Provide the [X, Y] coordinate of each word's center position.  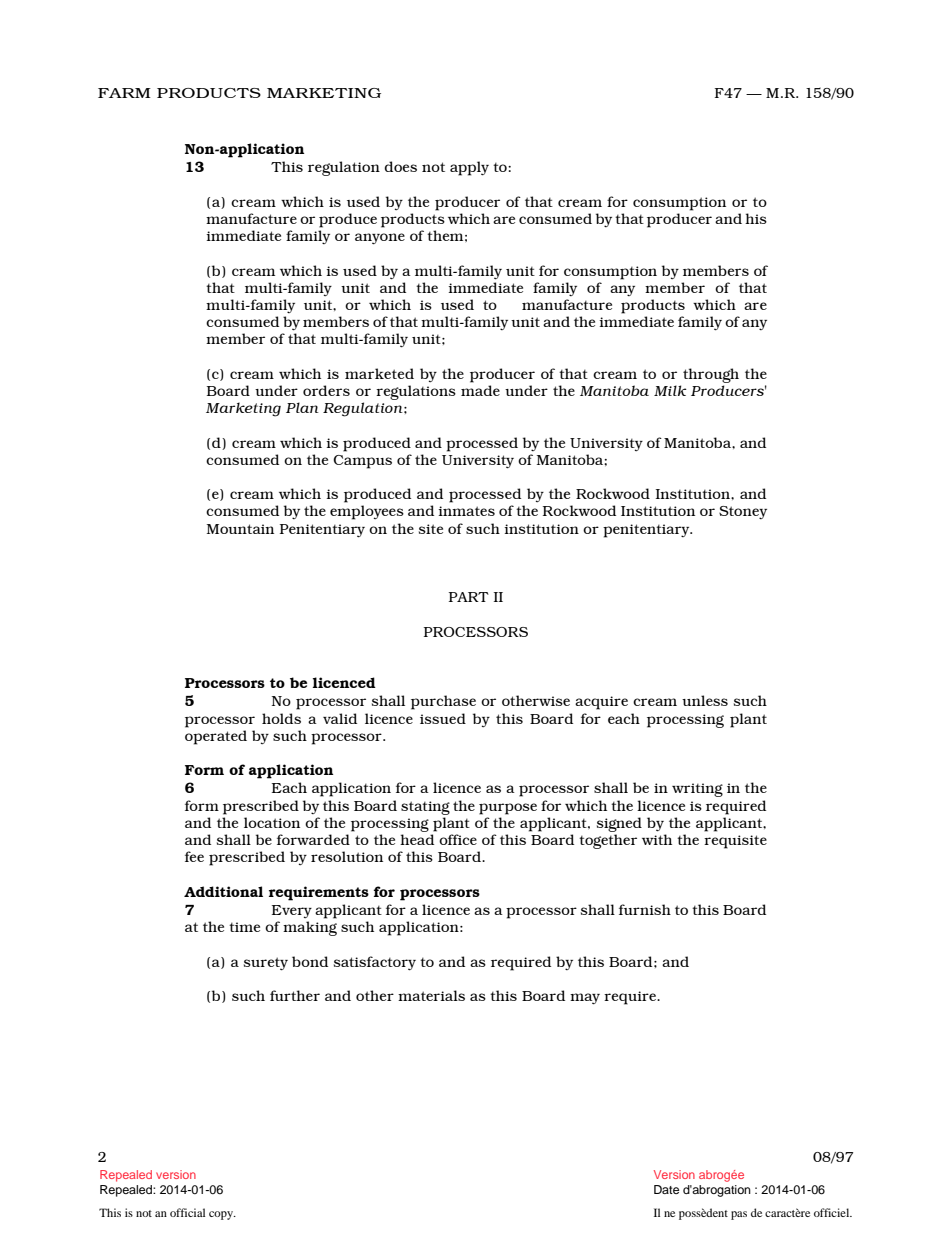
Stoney [743, 512]
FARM [124, 93]
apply [469, 168]
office [458, 839]
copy [222, 1215]
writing [697, 790]
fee [194, 856]
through [711, 375]
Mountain [240, 529]
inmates [466, 511]
